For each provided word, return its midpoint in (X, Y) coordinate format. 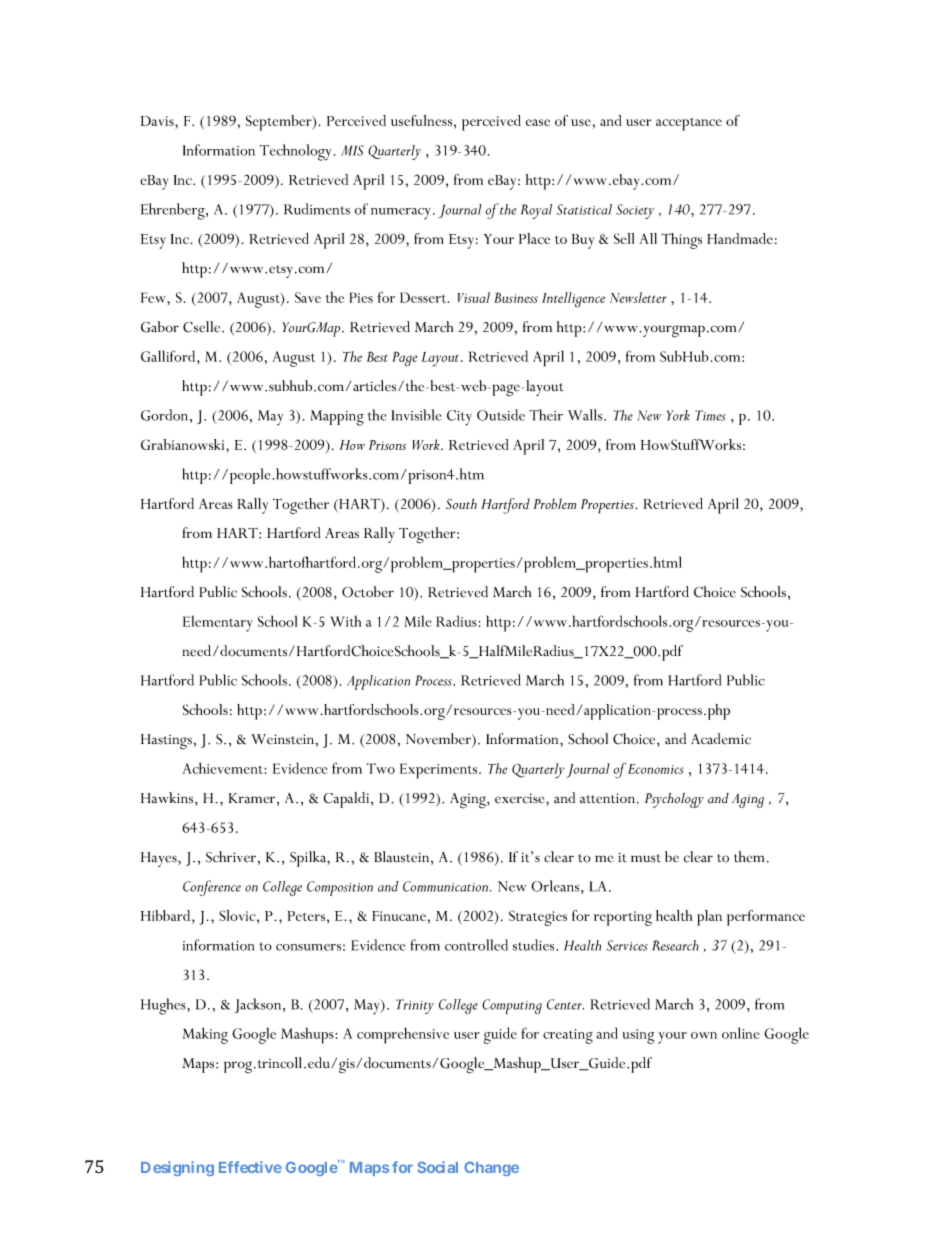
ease (538, 122)
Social (438, 1167)
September (280, 123)
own (704, 1035)
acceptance (689, 124)
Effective (250, 1167)
